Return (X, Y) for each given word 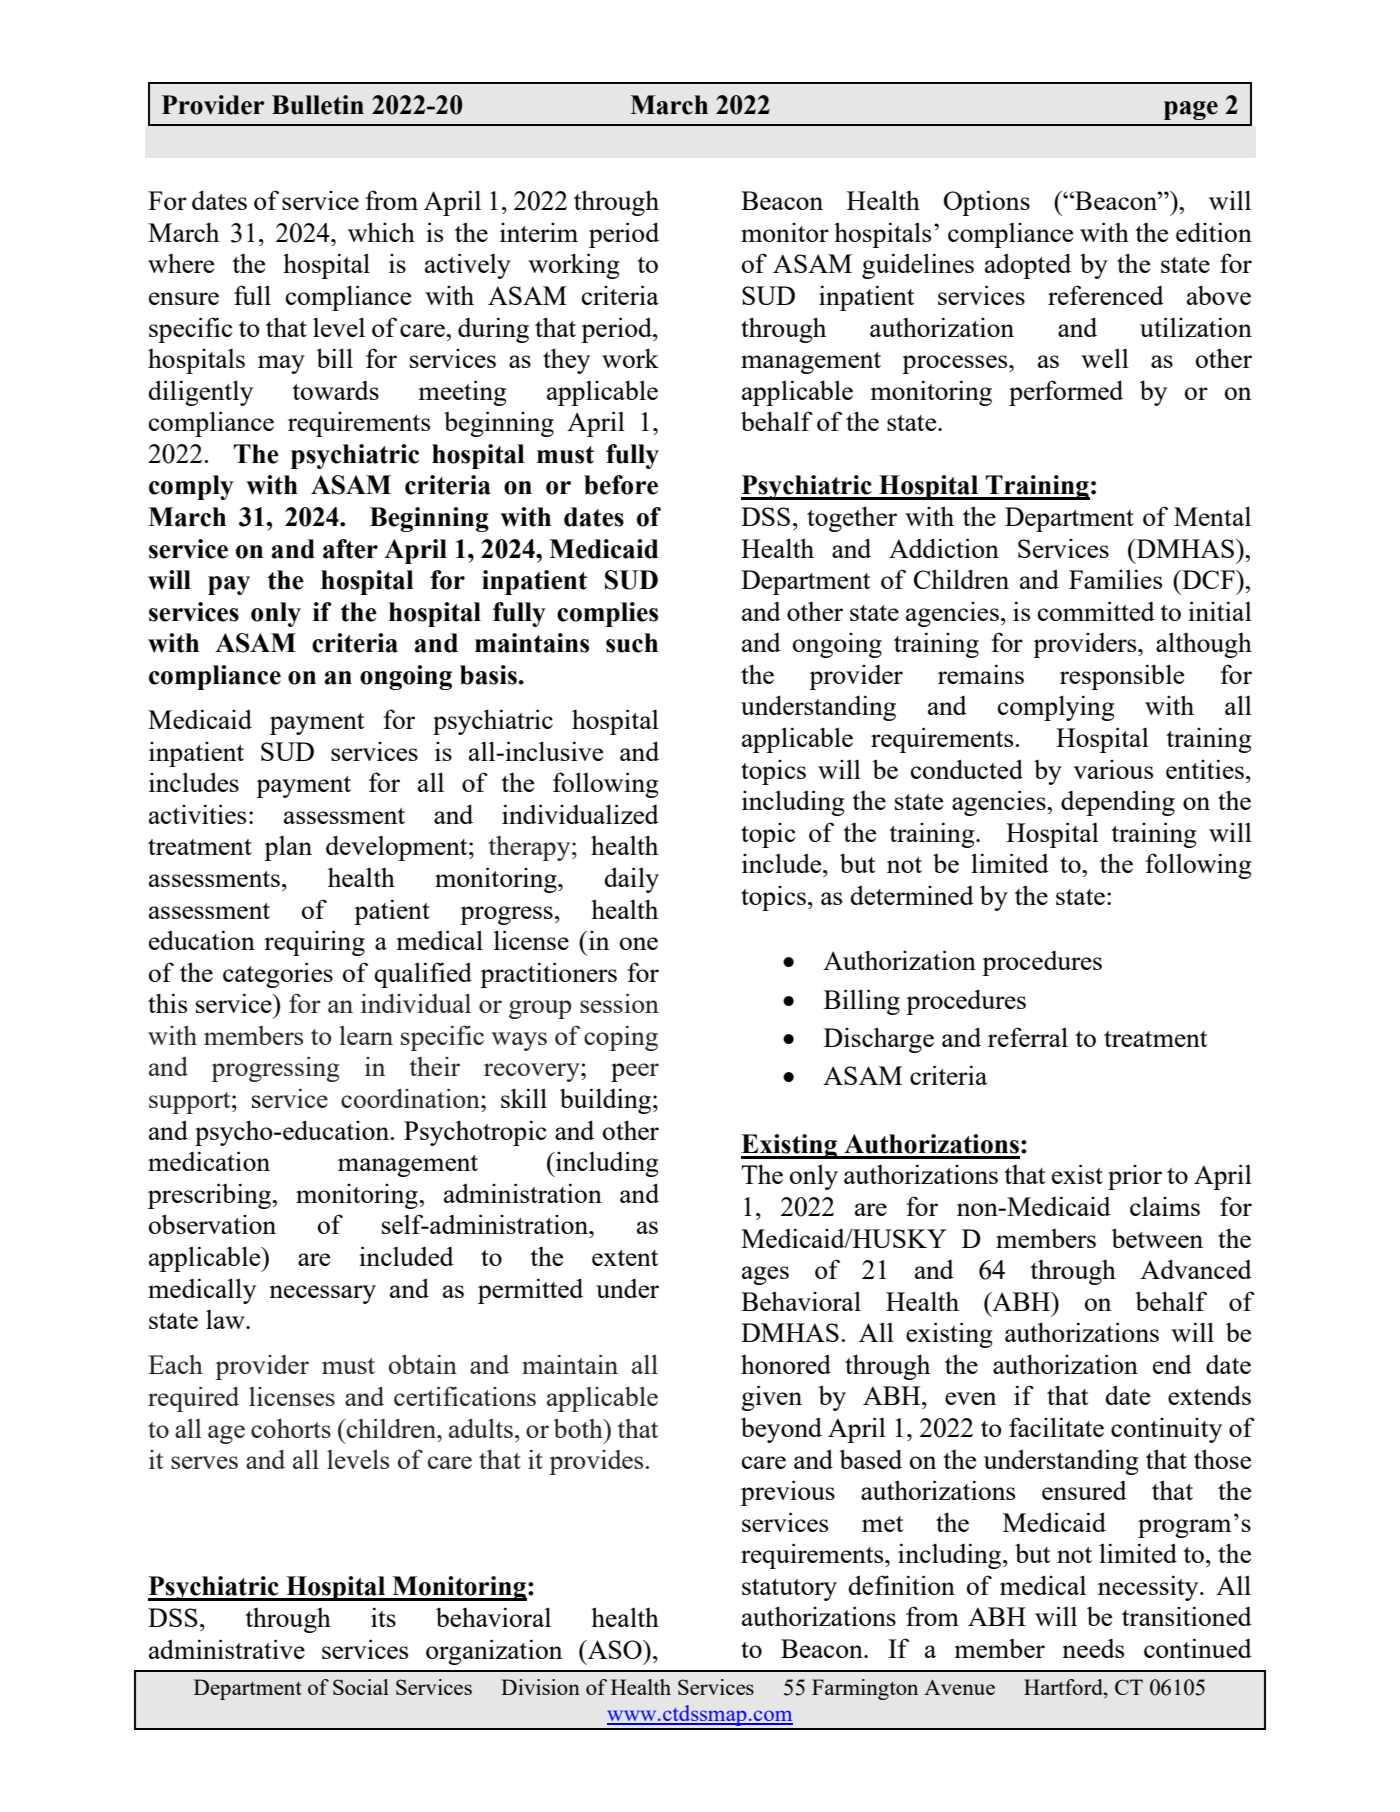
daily (631, 880)
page (1191, 110)
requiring (314, 943)
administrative (227, 1649)
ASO (614, 1649)
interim (539, 232)
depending (1118, 803)
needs (1093, 1648)
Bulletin (318, 105)
